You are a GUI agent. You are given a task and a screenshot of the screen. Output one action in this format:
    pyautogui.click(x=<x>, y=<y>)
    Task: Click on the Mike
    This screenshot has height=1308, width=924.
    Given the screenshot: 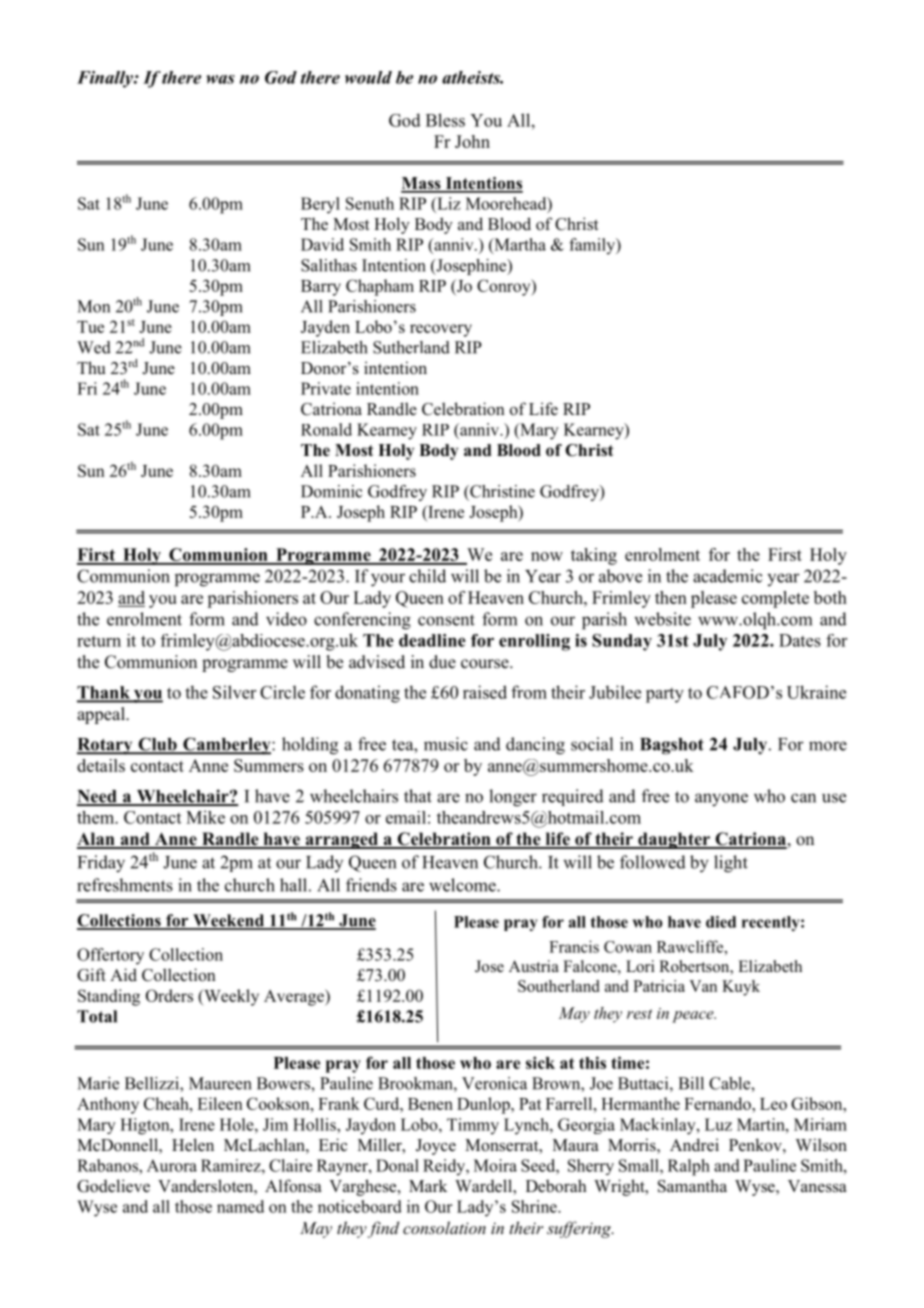 What is the action you would take?
    pyautogui.click(x=205, y=817)
